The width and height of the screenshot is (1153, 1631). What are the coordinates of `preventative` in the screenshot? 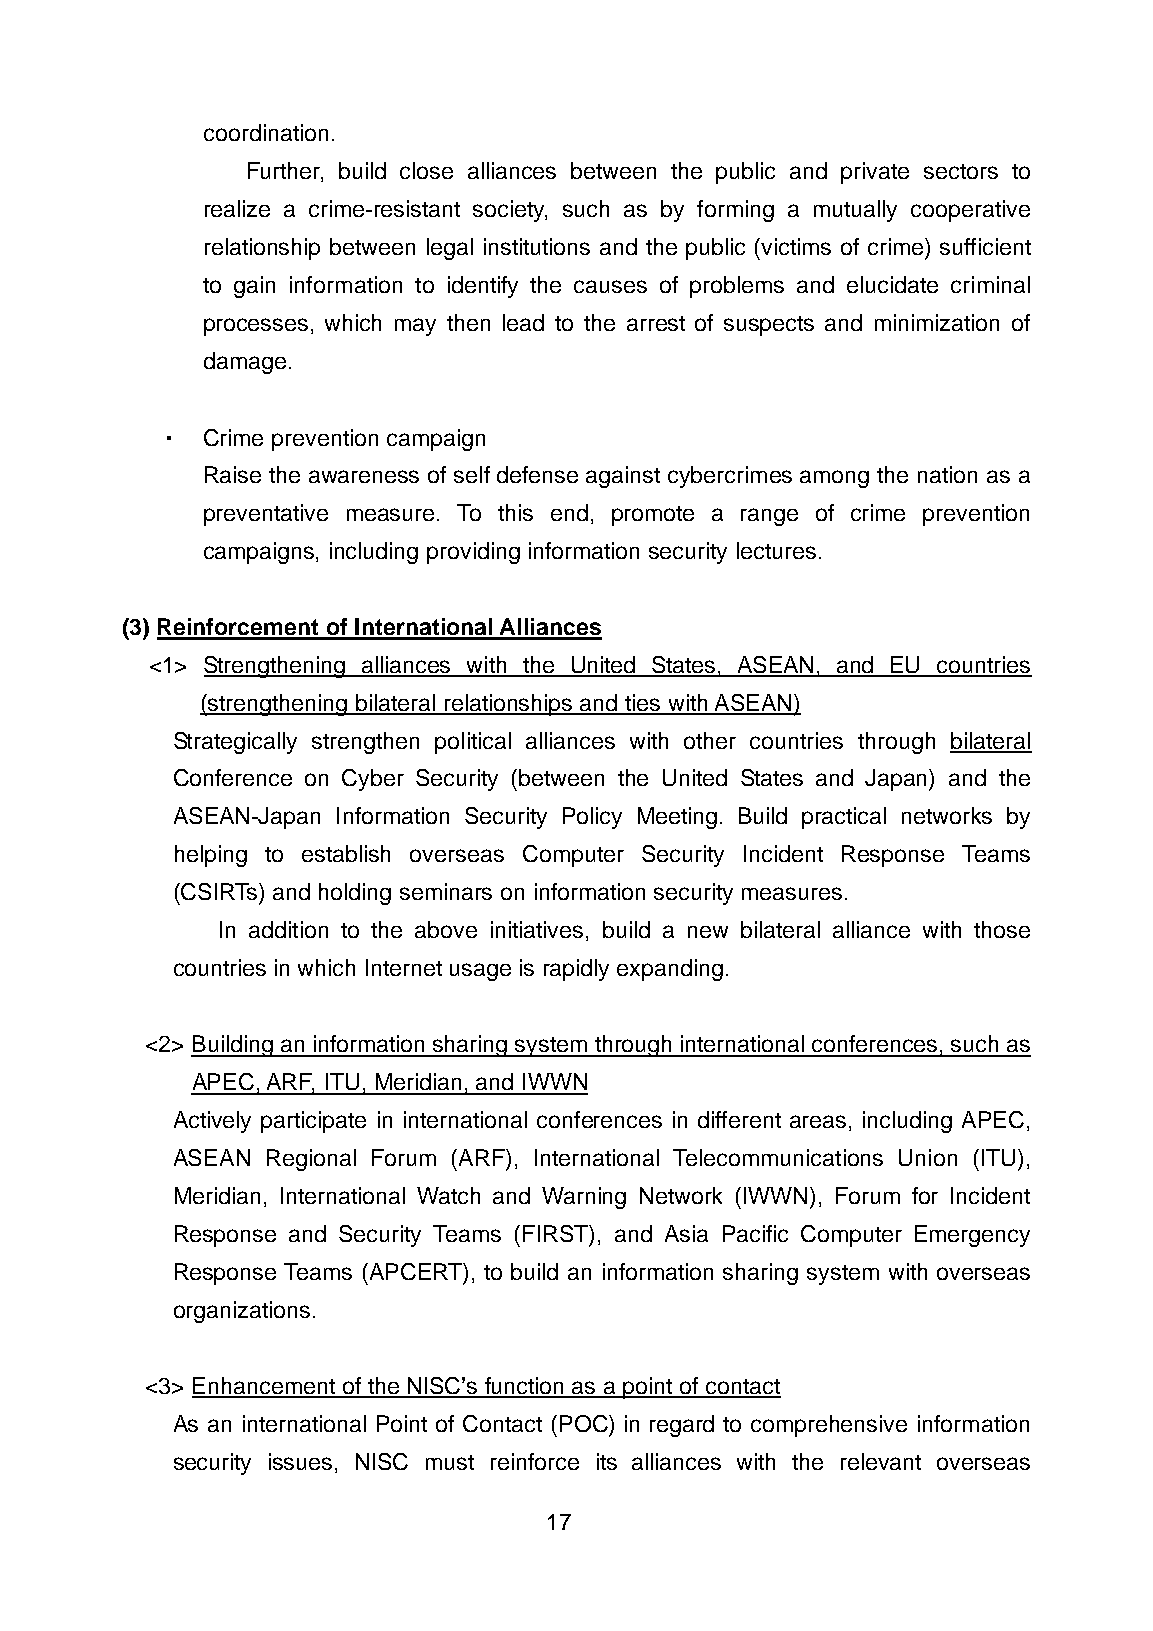 It's located at (266, 515).
